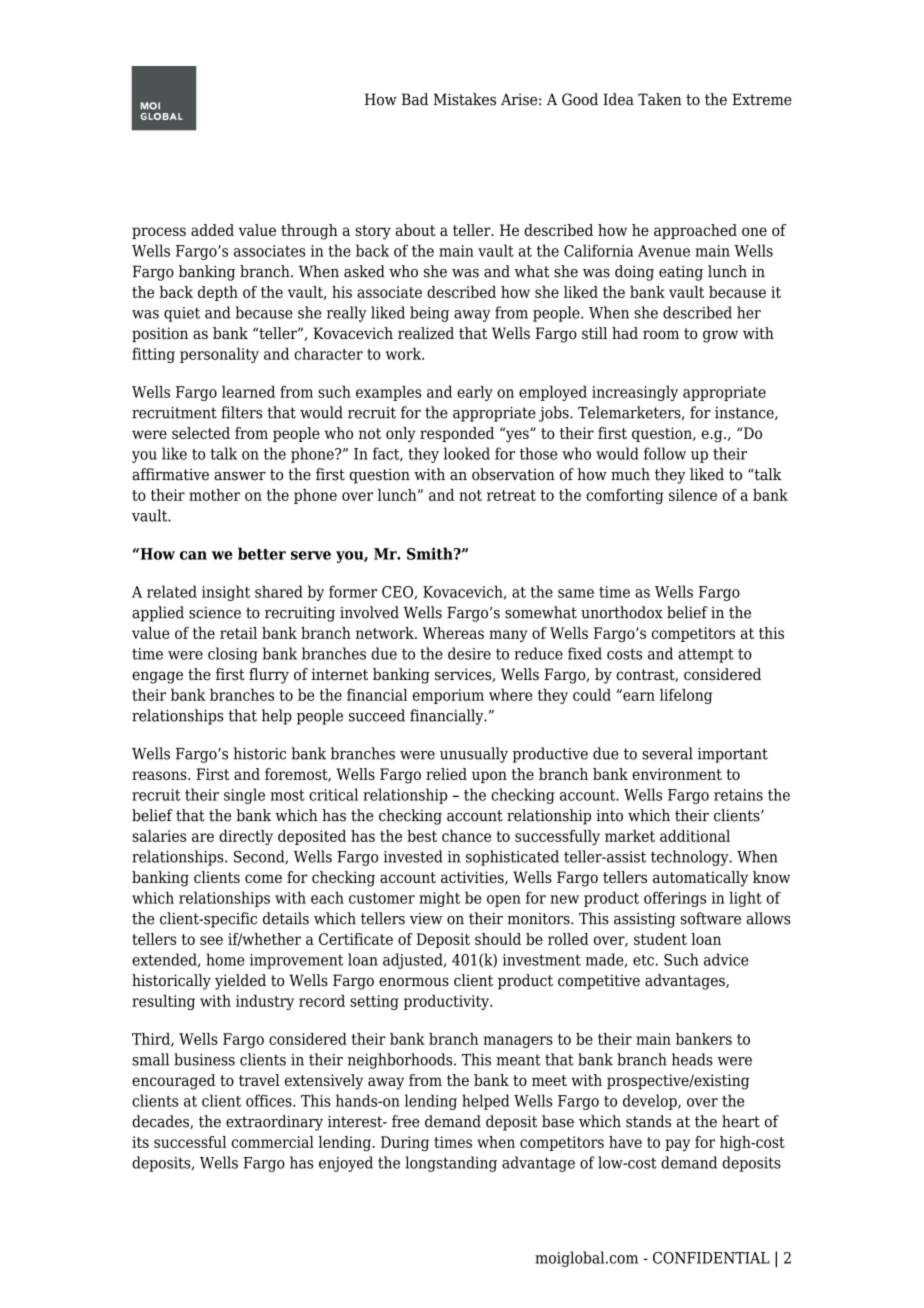 The width and height of the document is (924, 1308). What do you see at coordinates (686, 696) in the document?
I see `lifelong` at bounding box center [686, 696].
